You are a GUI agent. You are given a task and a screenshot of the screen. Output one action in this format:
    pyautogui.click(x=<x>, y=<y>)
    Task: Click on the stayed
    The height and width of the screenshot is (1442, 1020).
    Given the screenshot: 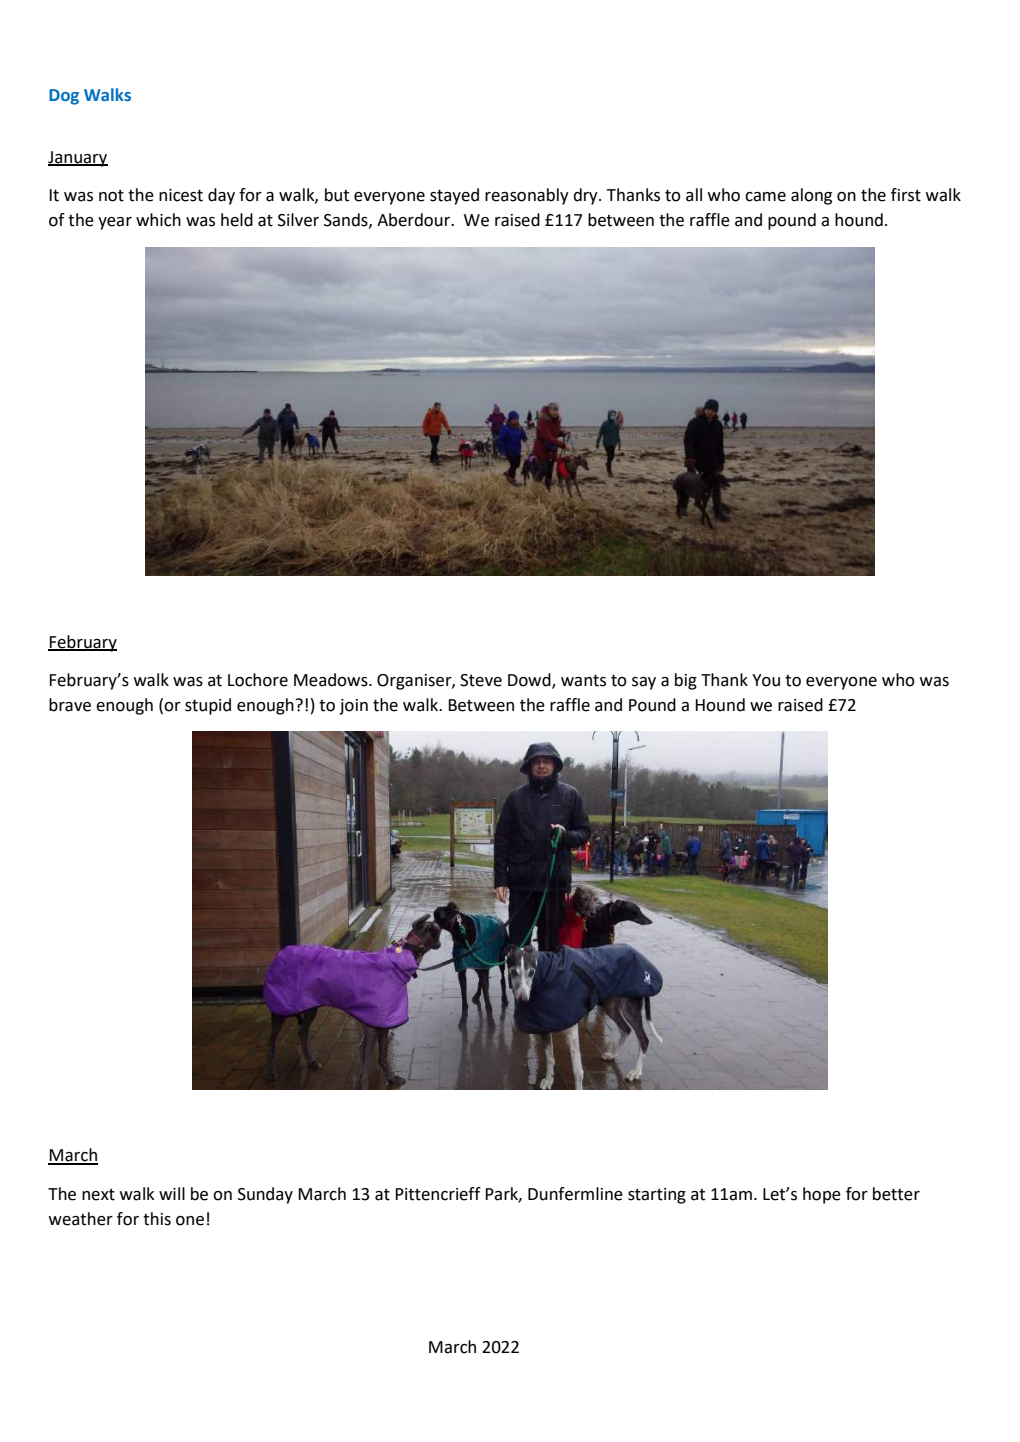 What is the action you would take?
    pyautogui.click(x=454, y=196)
